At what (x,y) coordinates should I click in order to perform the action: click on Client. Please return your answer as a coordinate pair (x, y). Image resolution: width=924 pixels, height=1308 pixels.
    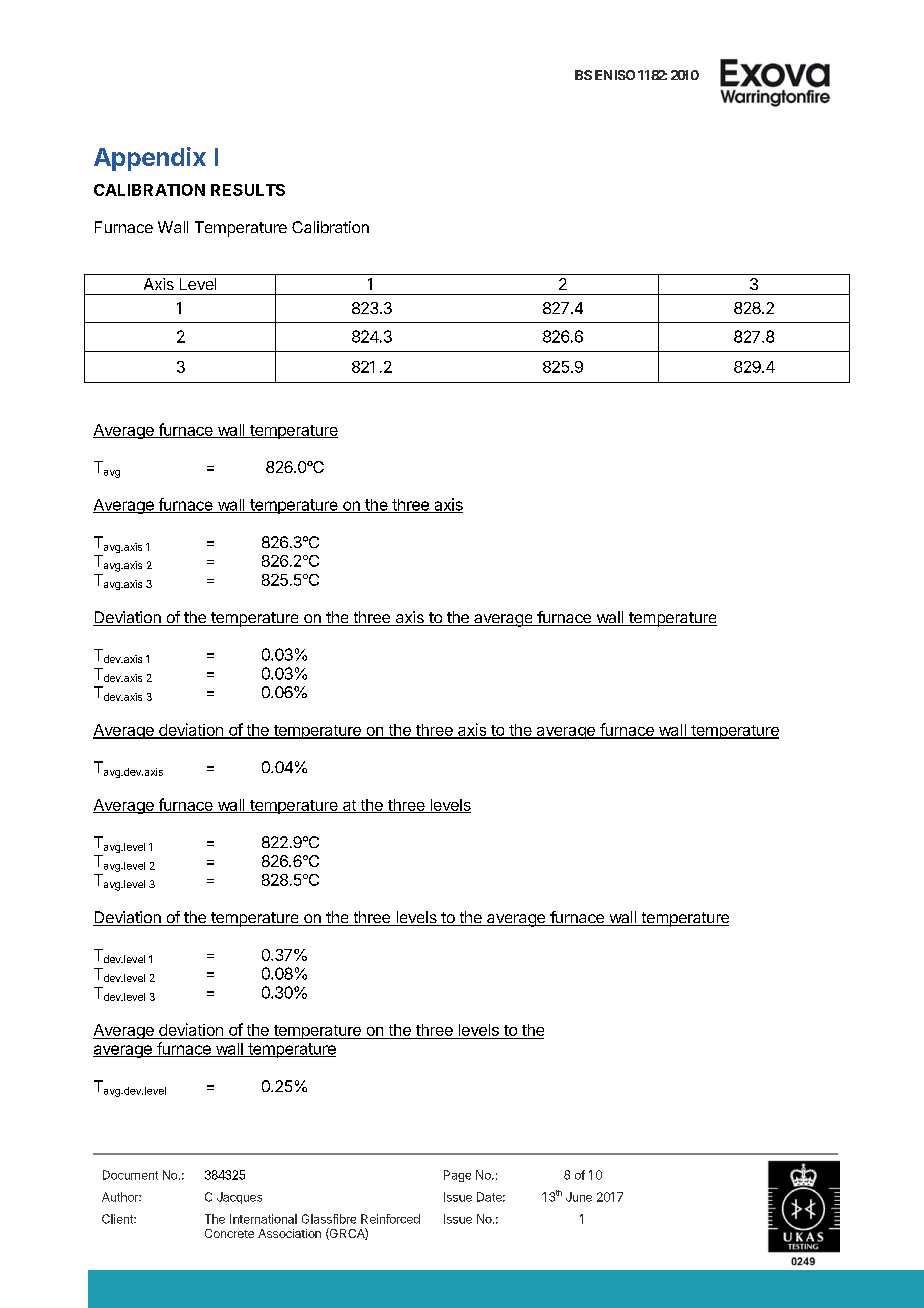
    Looking at the image, I should click on (118, 1219).
